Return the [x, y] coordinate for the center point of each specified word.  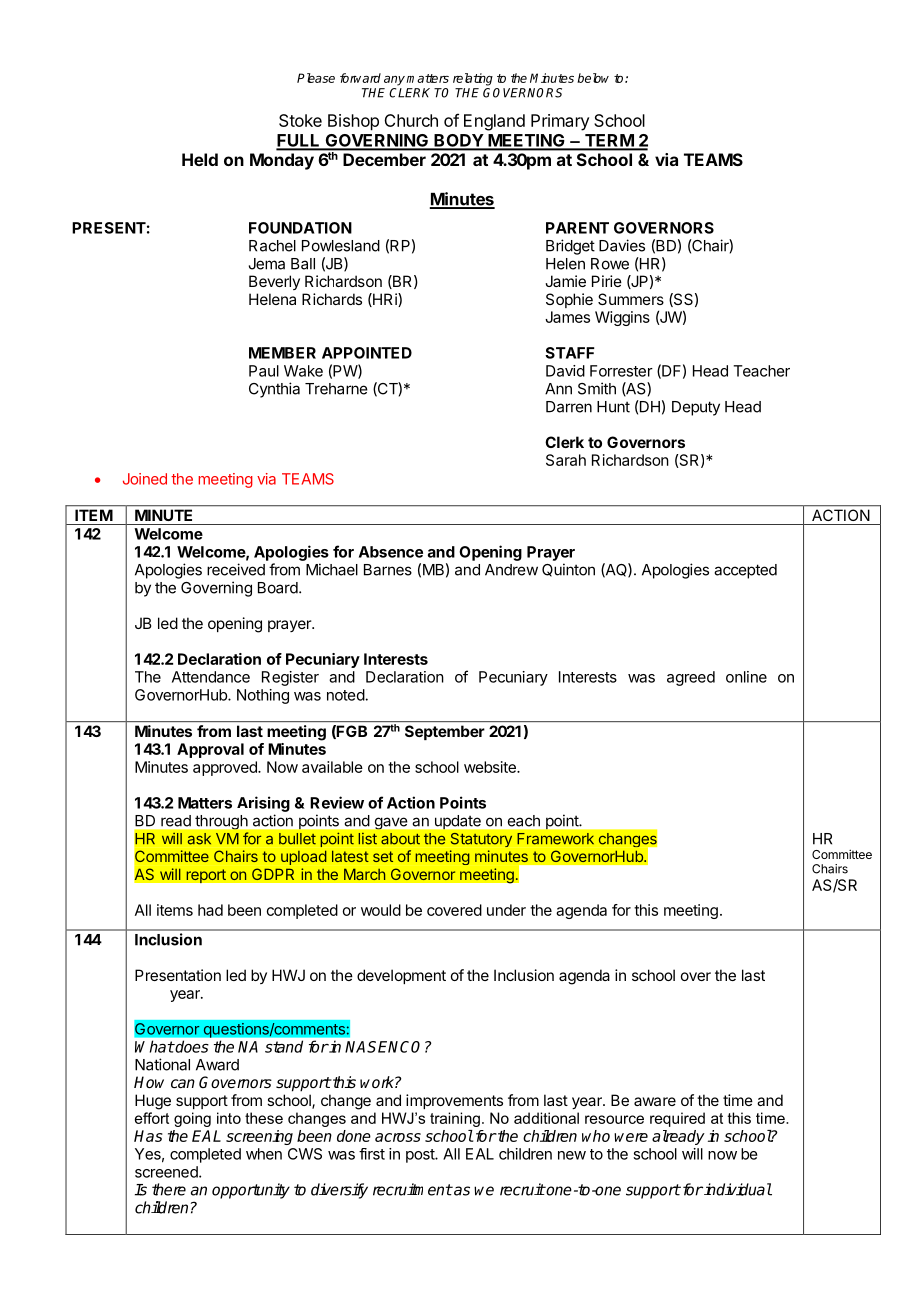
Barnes [388, 570]
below [593, 78]
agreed [691, 678]
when [264, 1154]
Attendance [211, 677]
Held [200, 159]
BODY [458, 141]
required [677, 1119]
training [455, 1119]
